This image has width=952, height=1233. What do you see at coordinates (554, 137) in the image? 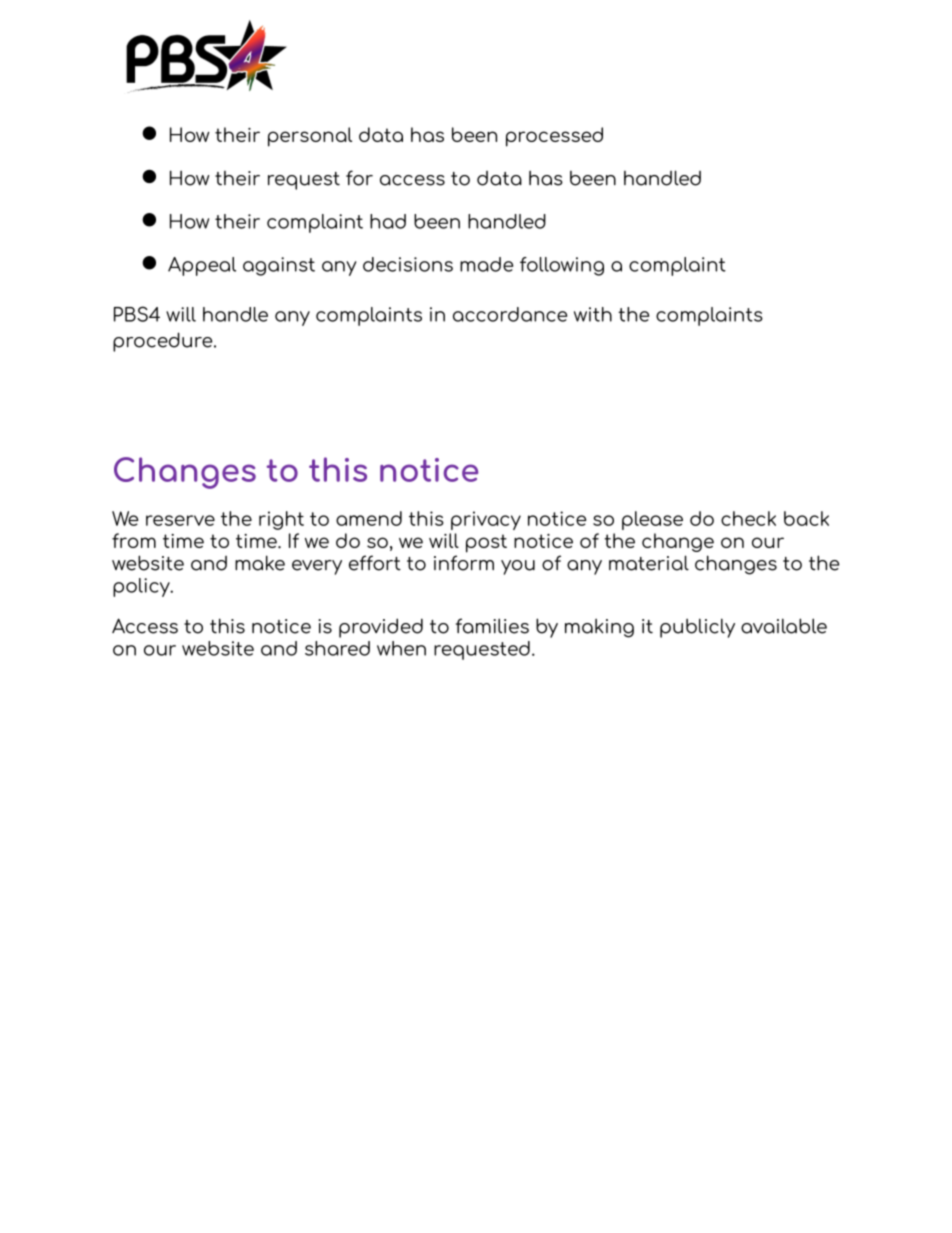
I see `processed` at bounding box center [554, 137].
